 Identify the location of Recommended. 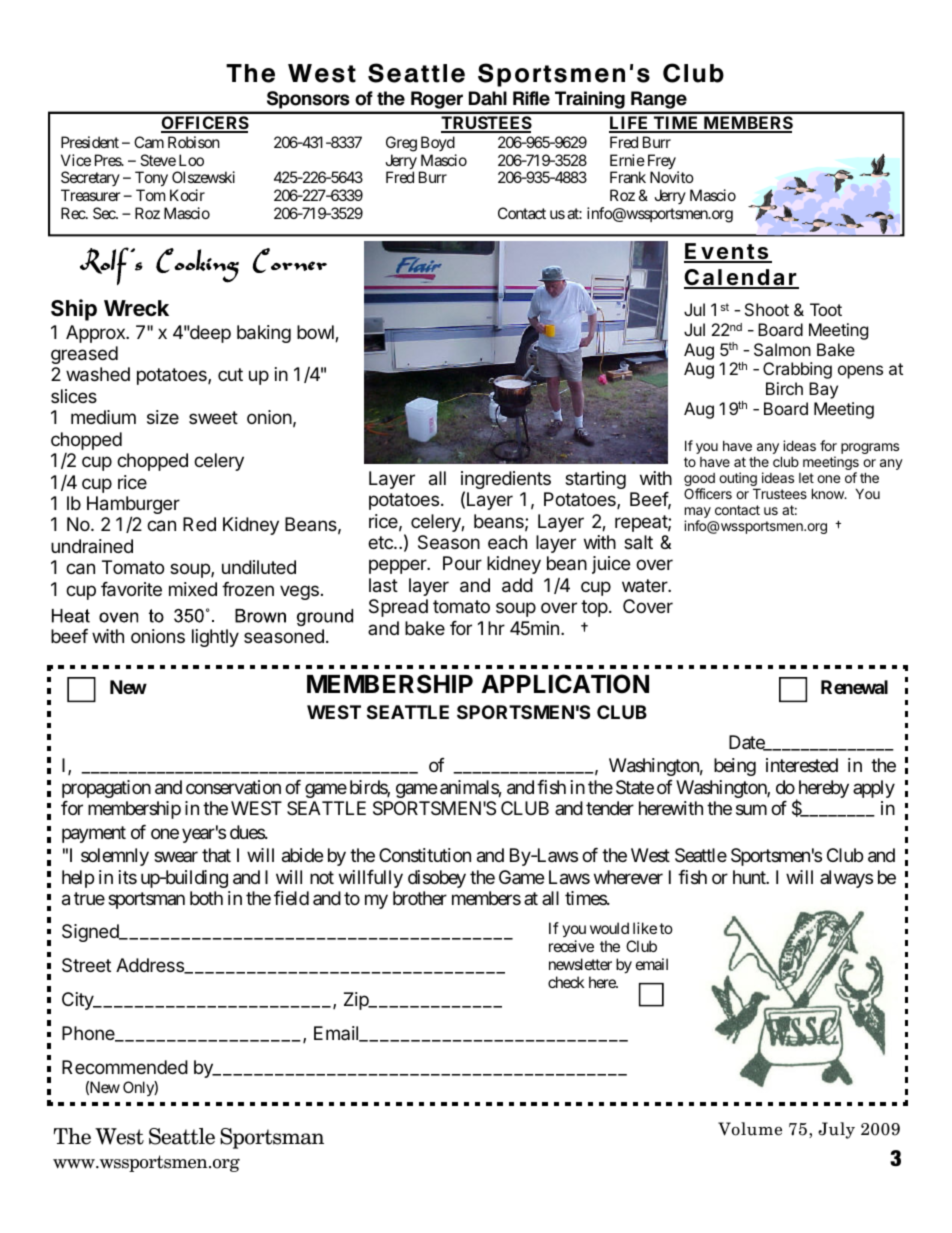
(125, 1067).
